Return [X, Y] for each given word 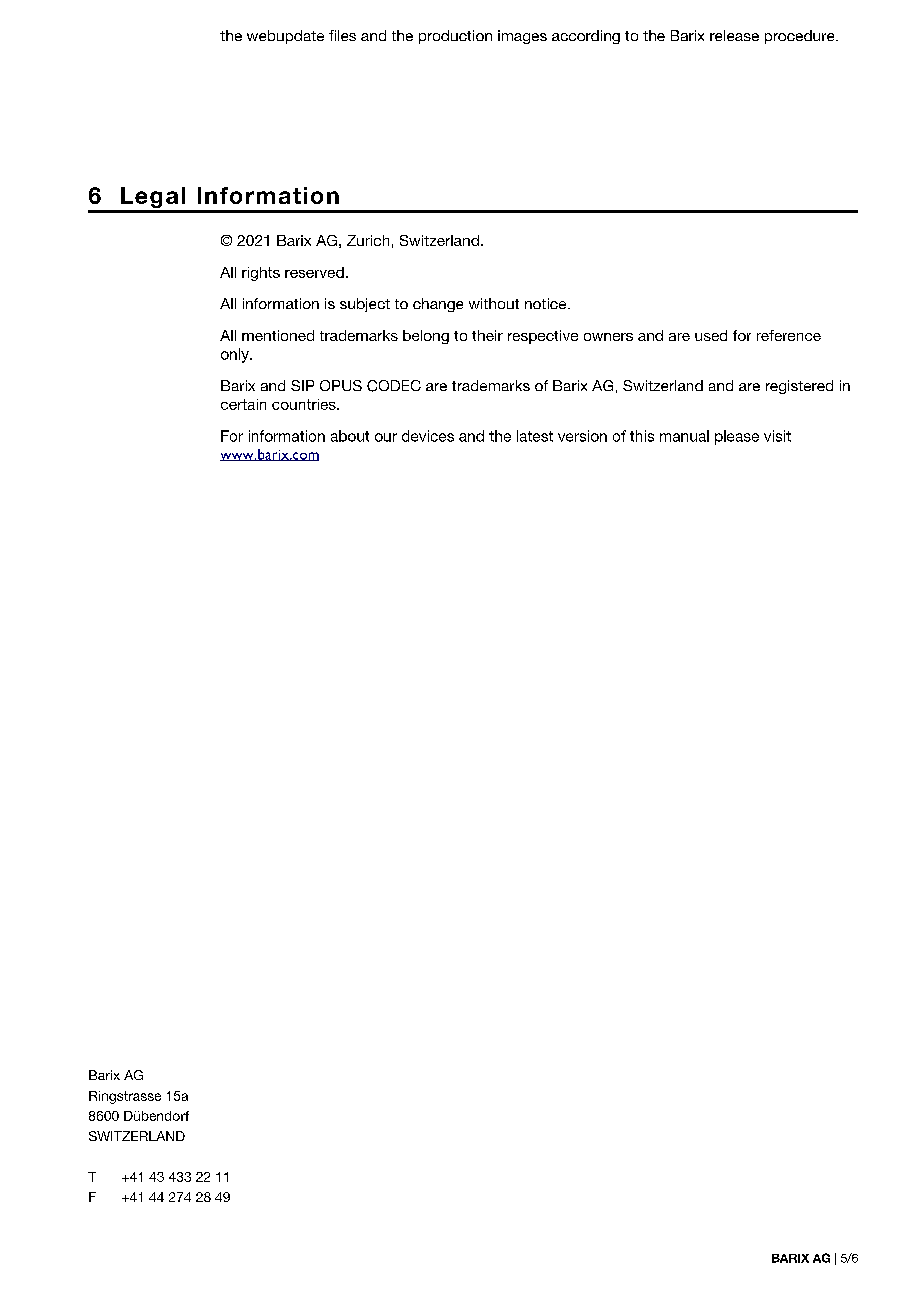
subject [365, 305]
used [711, 335]
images [522, 37]
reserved [314, 272]
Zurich [368, 240]
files [342, 35]
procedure [801, 37]
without [494, 303]
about [350, 436]
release [734, 35]
